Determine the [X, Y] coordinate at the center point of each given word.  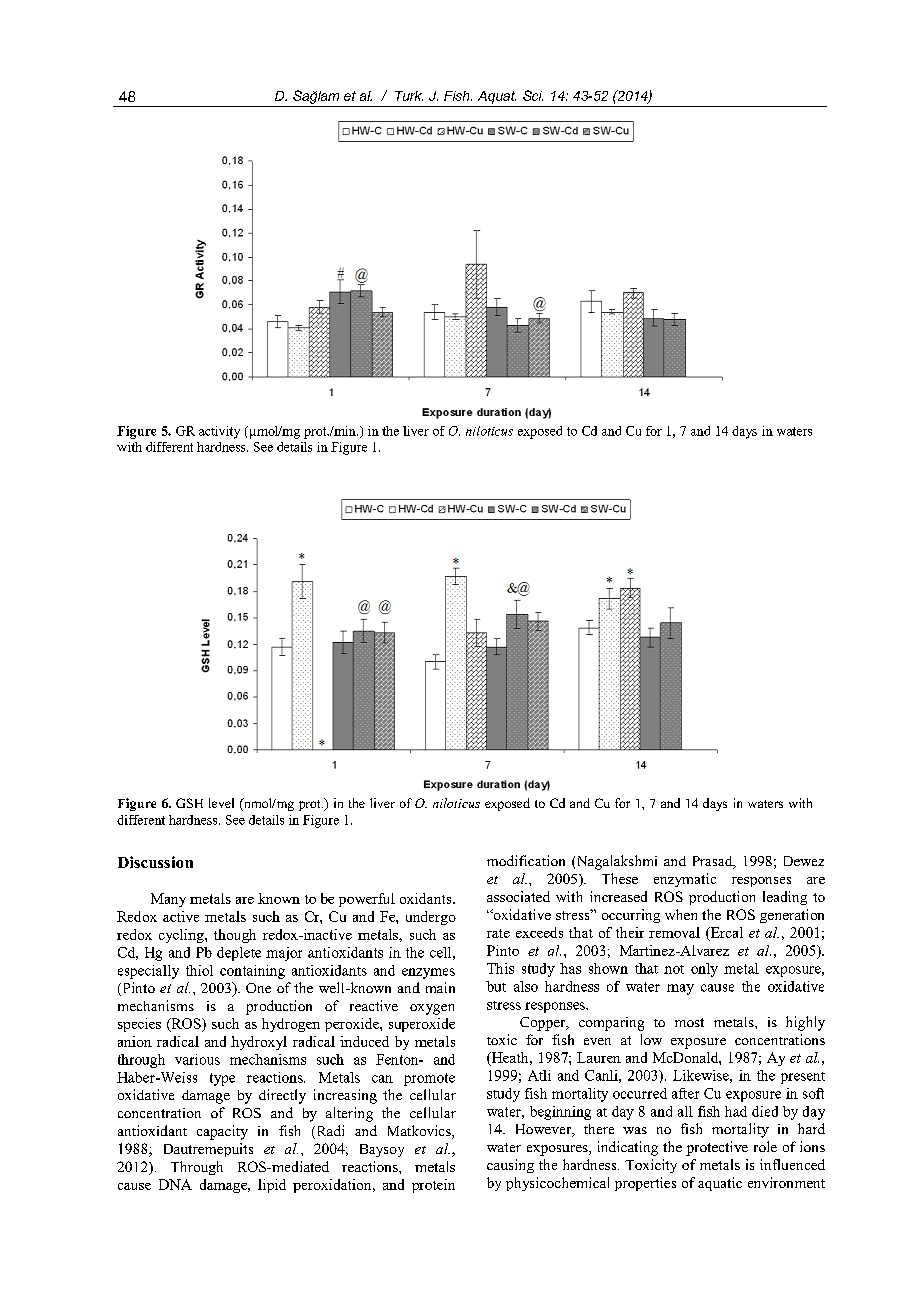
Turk [409, 96]
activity [219, 432]
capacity [222, 1132]
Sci [533, 95]
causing [510, 1166]
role [765, 1146]
